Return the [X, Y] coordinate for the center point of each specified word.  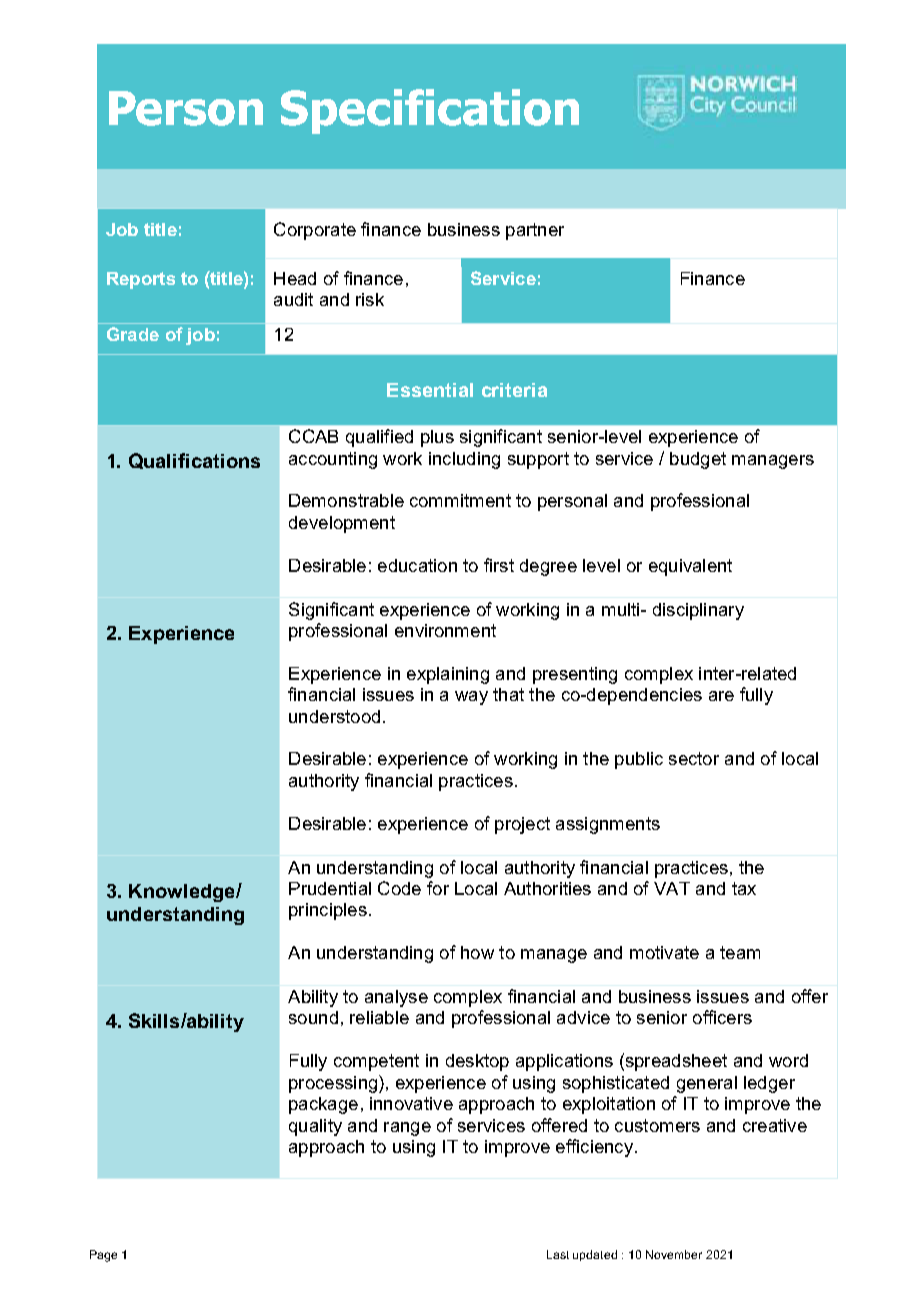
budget [698, 460]
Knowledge [183, 893]
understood [334, 716]
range [407, 1129]
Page [103, 1256]
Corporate [315, 231]
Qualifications [194, 461]
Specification [430, 111]
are [721, 696]
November [674, 1254]
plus [437, 438]
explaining [448, 675]
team [740, 952]
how [477, 952]
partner [535, 231]
